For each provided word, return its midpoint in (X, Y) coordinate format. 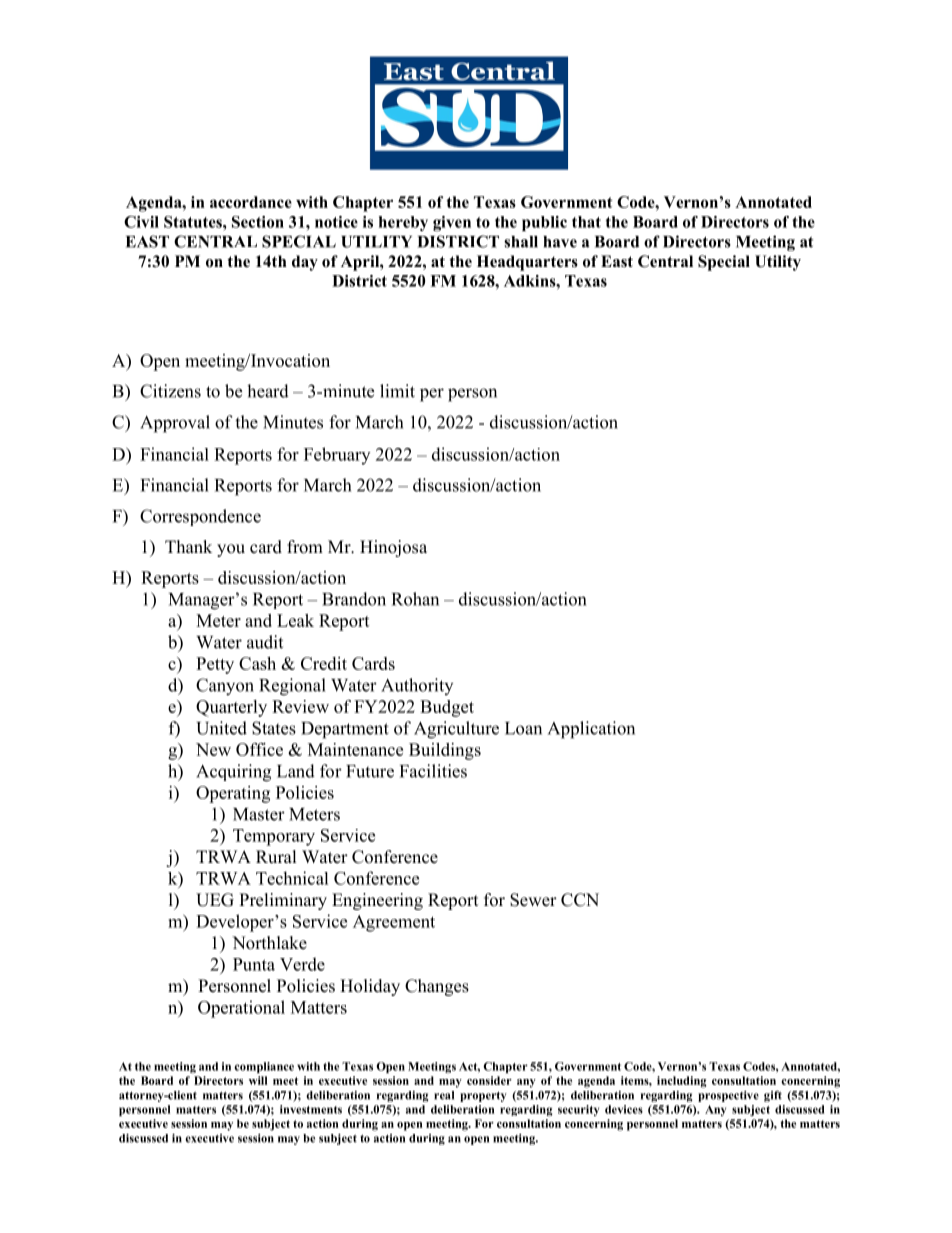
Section (258, 222)
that (586, 222)
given (452, 223)
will (258, 1080)
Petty (215, 665)
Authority (417, 686)
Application (591, 730)
